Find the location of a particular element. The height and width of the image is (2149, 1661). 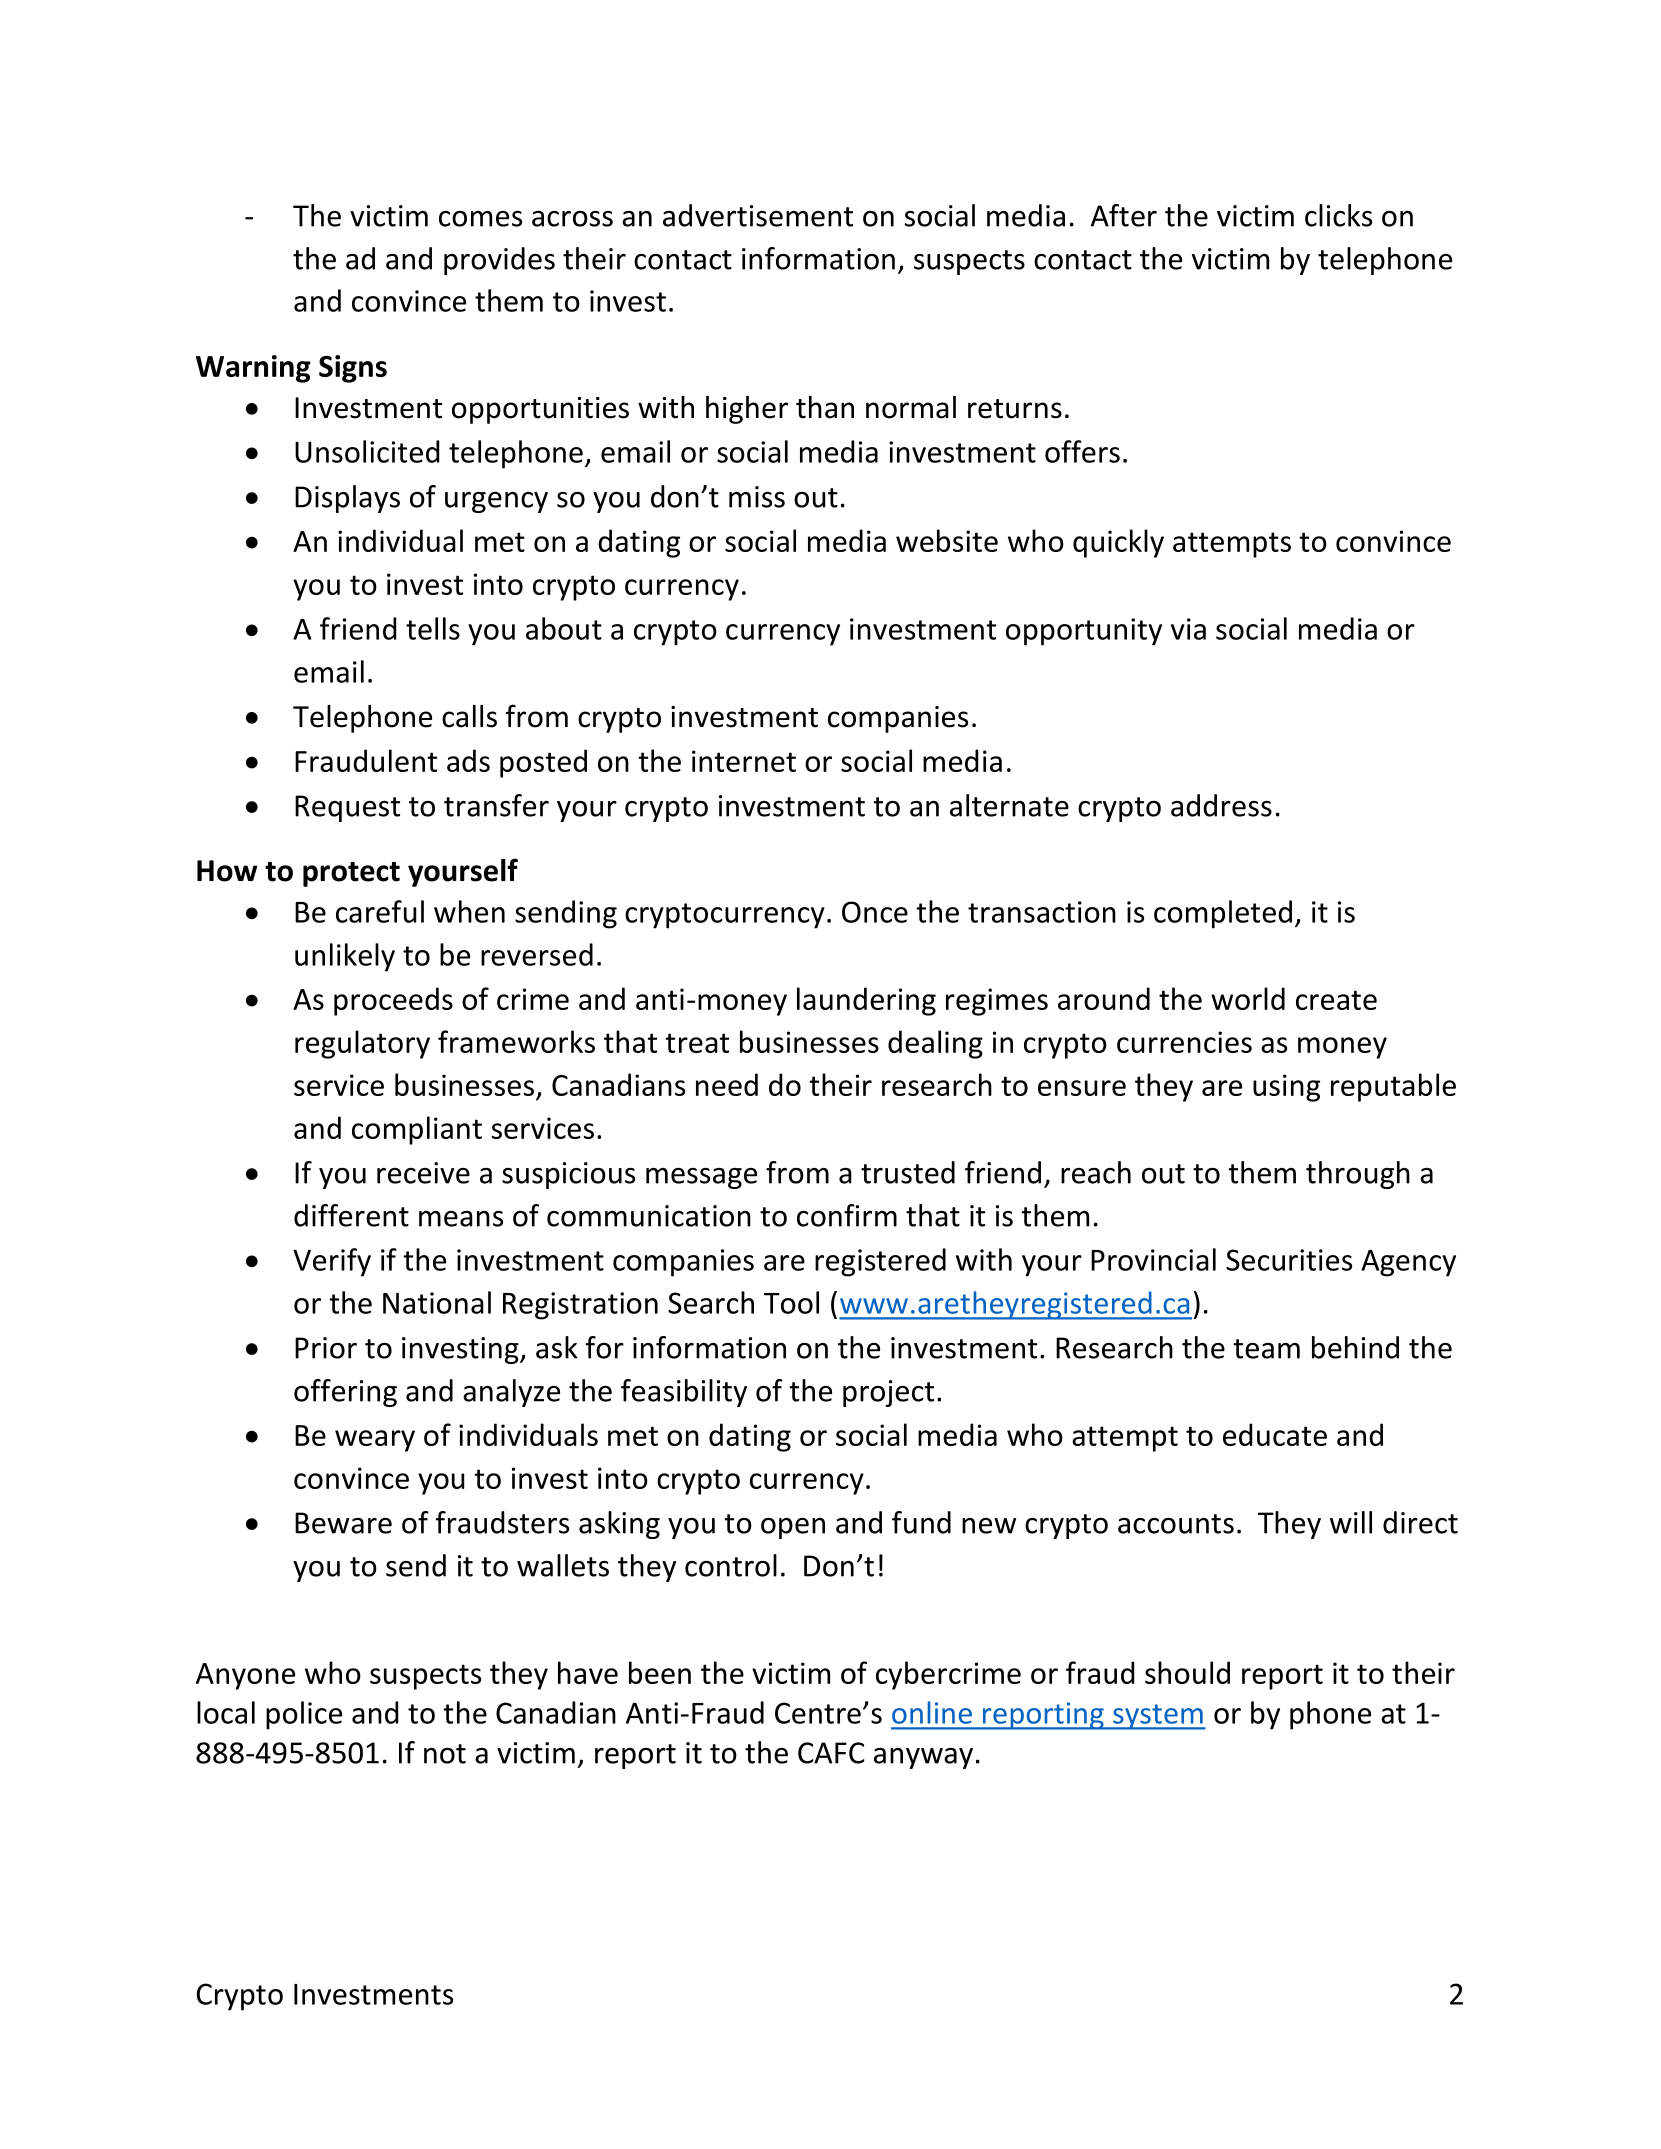

police is located at coordinates (304, 1715).
